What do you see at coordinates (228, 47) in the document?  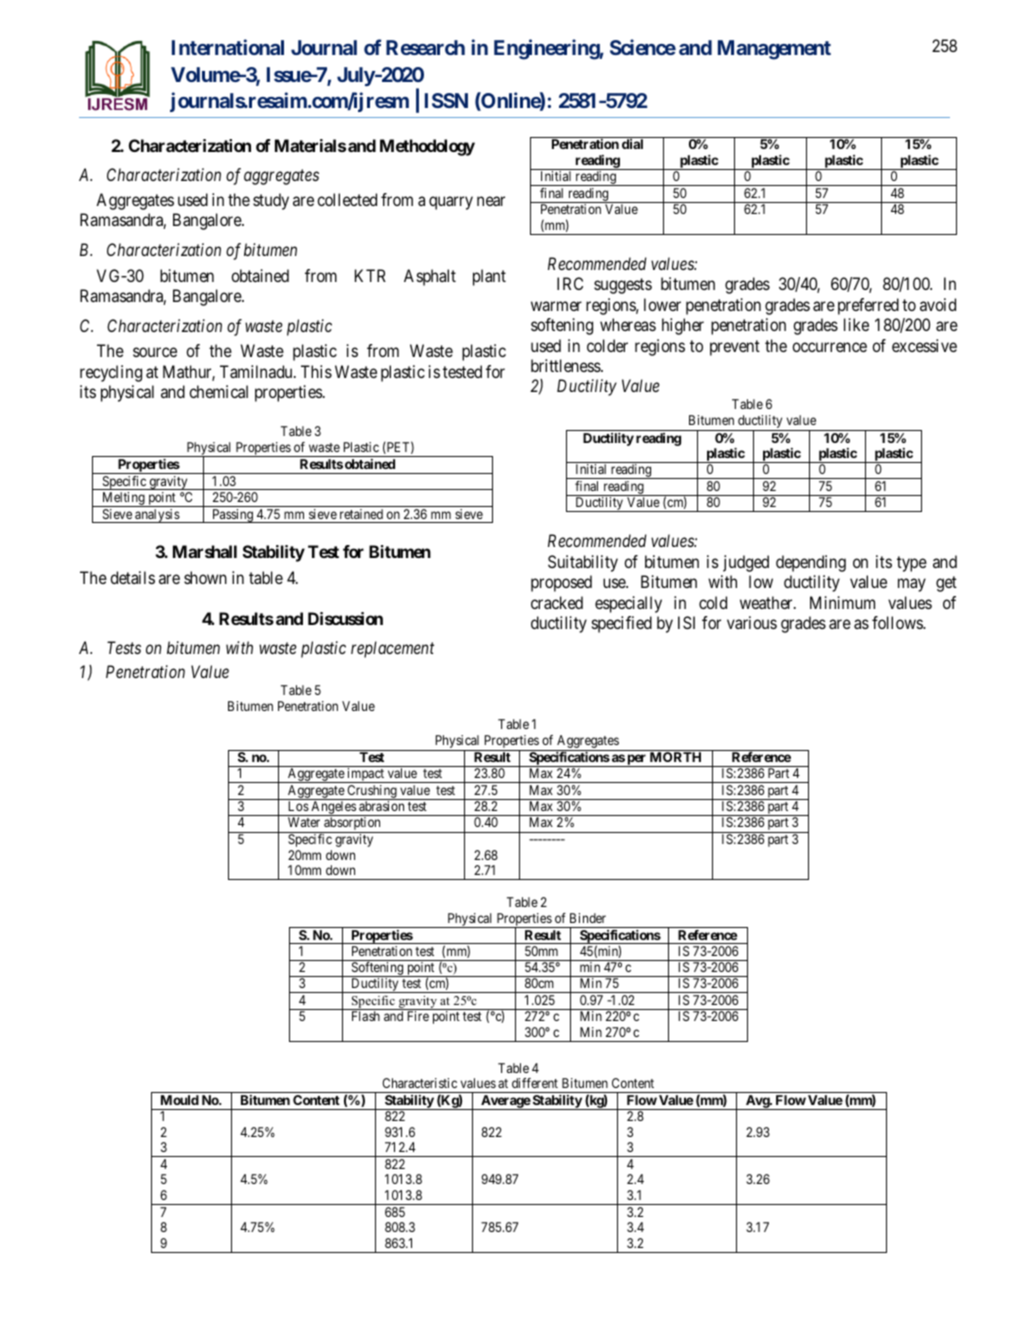 I see `International` at bounding box center [228, 47].
